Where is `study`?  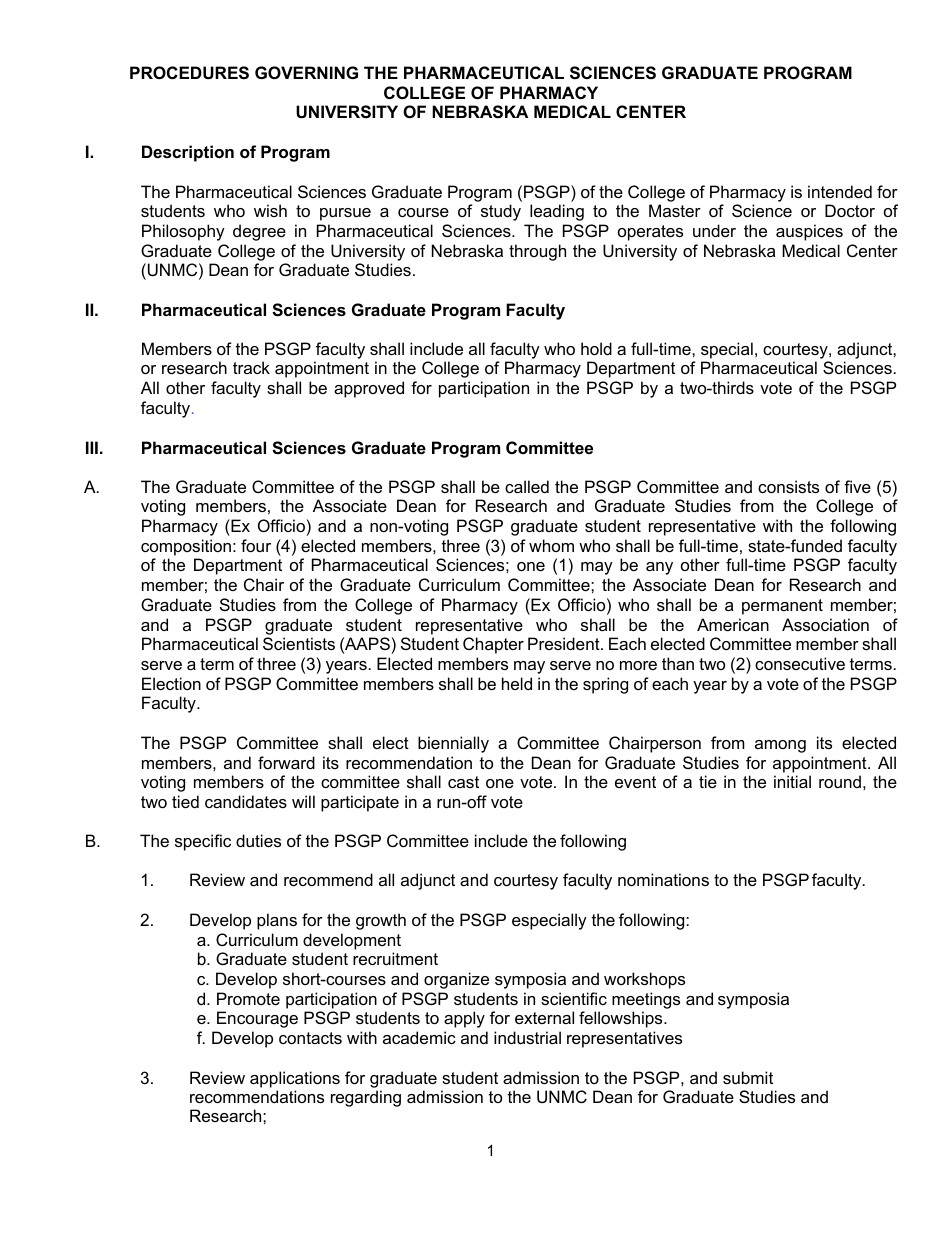
study is located at coordinates (501, 212).
